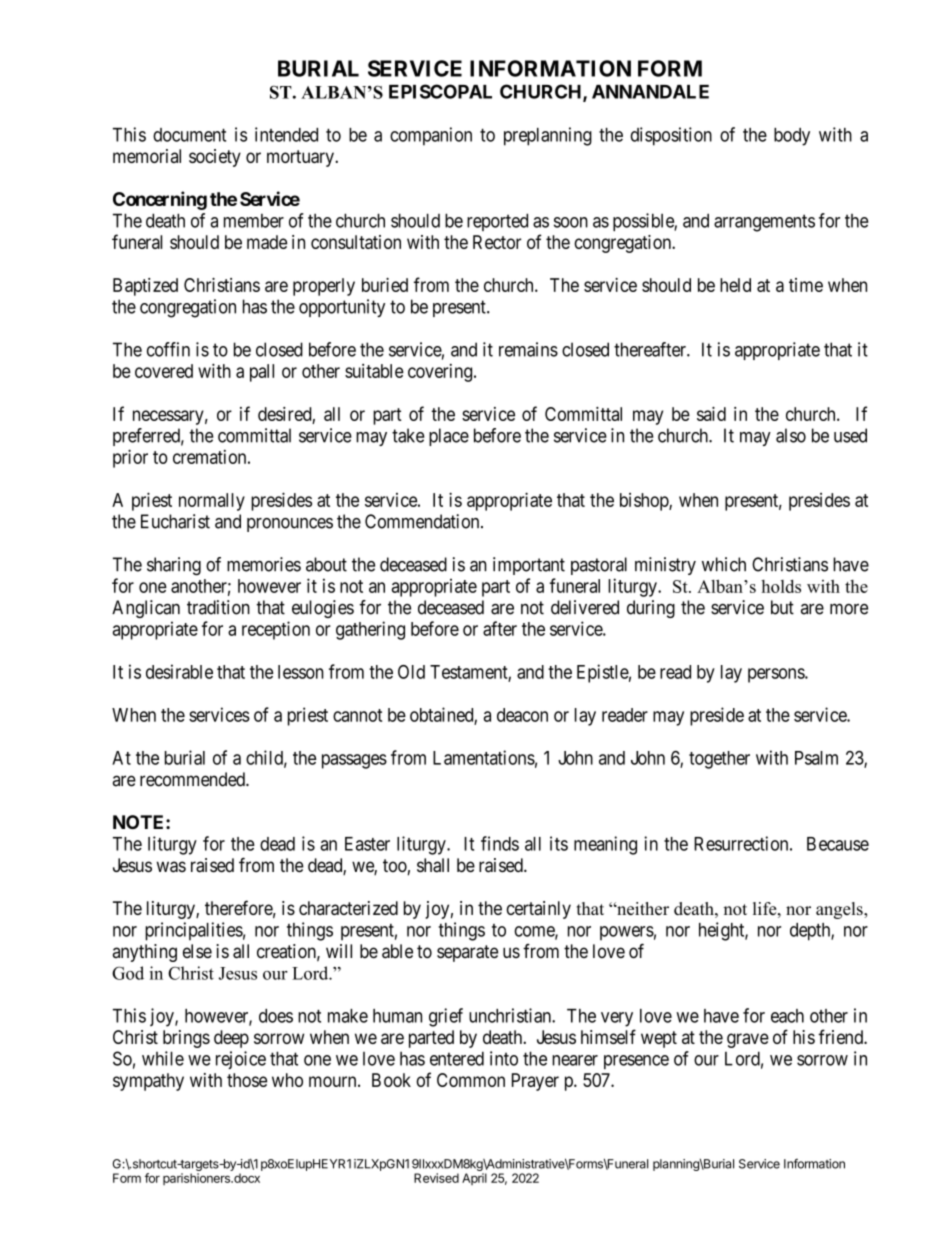  What do you see at coordinates (782, 607) in the screenshot?
I see `but` at bounding box center [782, 607].
